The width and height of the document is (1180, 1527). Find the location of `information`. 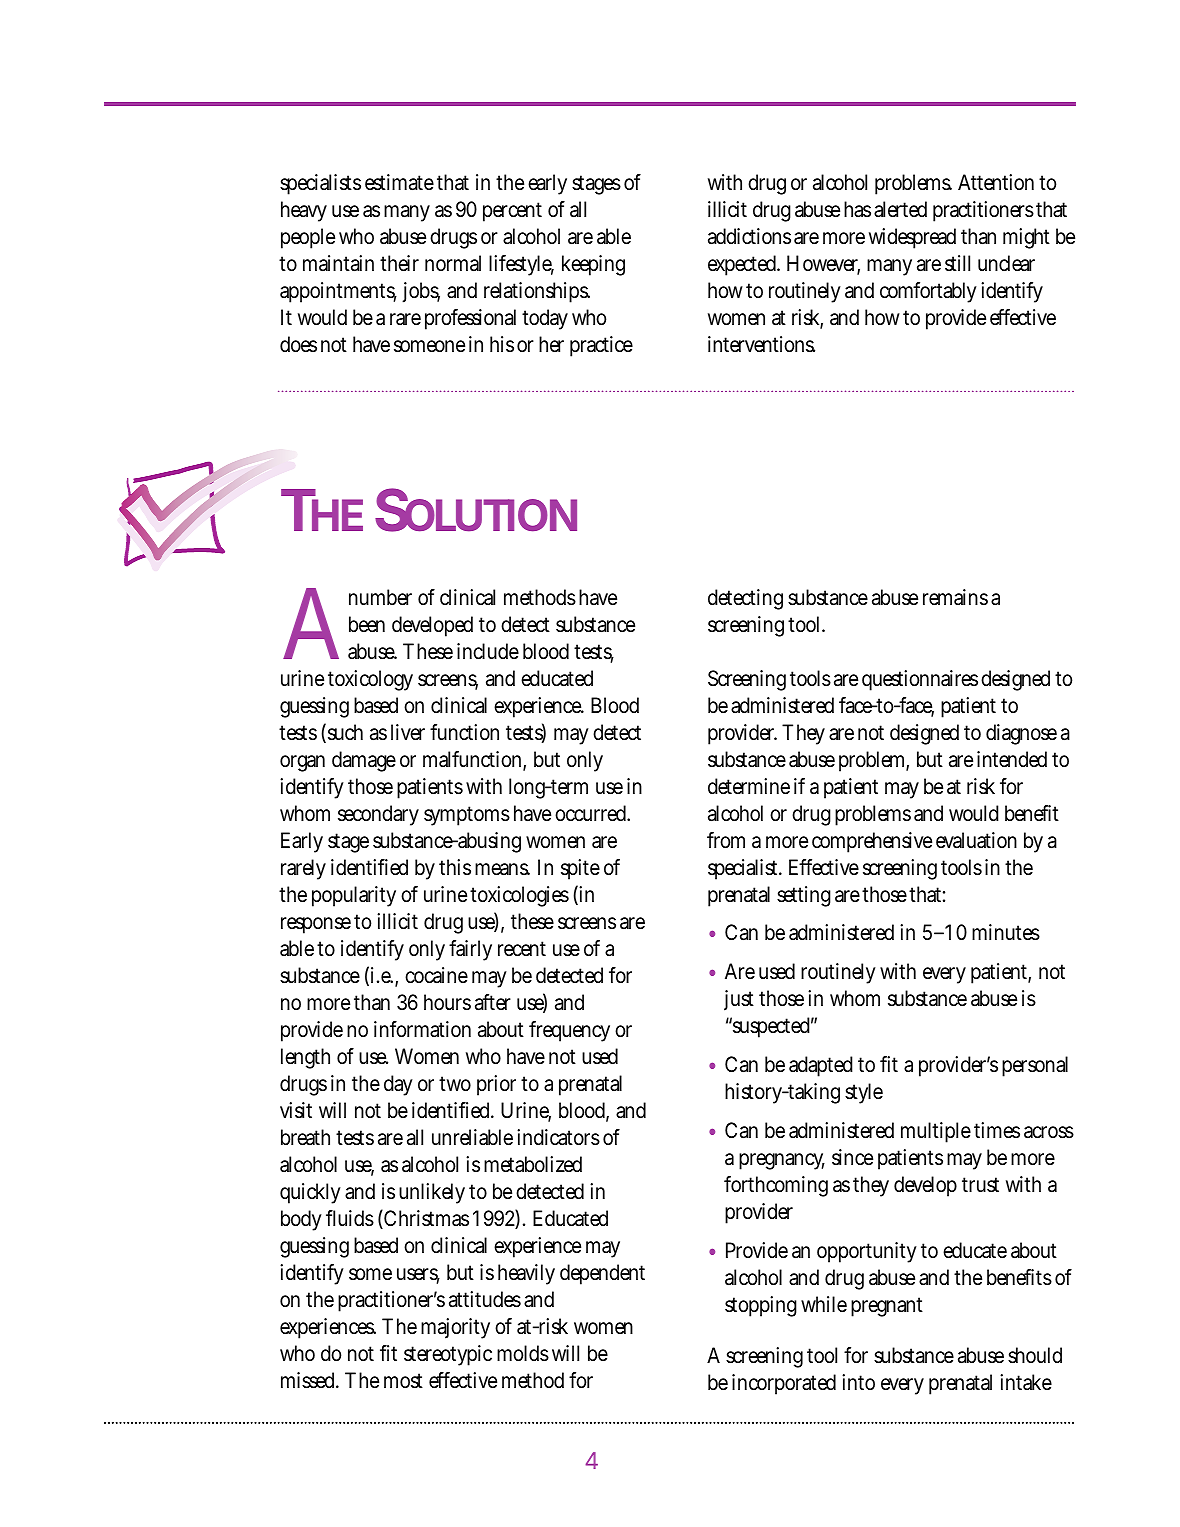

information is located at coordinates (422, 1029).
